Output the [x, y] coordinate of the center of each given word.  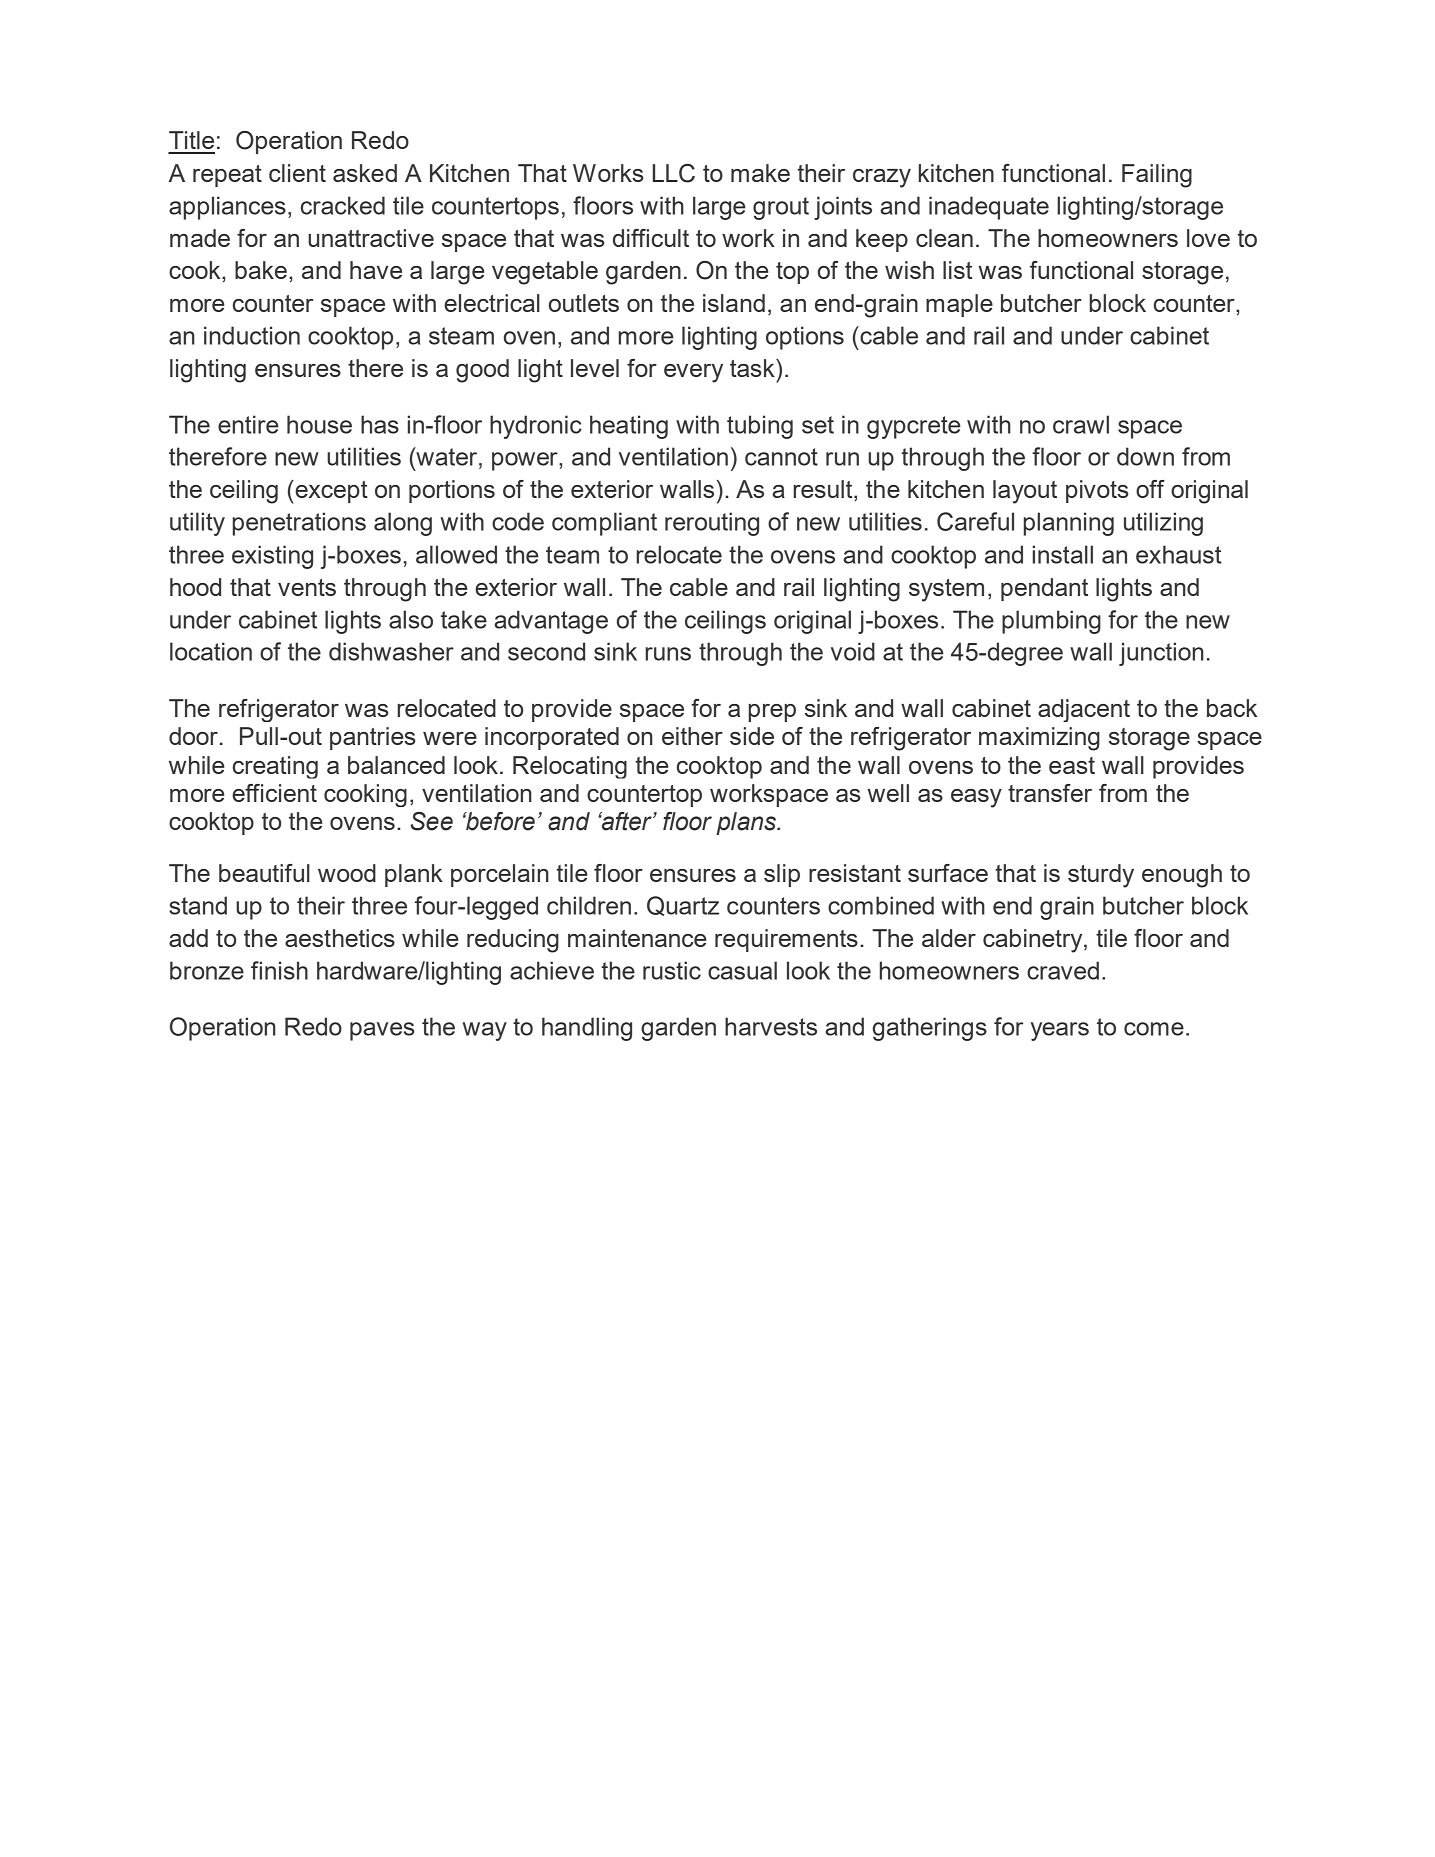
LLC [674, 173]
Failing [1157, 176]
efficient [274, 793]
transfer [1050, 793]
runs [668, 654]
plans [747, 823]
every [693, 373]
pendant [1044, 589]
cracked [343, 205]
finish [279, 970]
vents [307, 587]
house [319, 424]
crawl [1081, 424]
